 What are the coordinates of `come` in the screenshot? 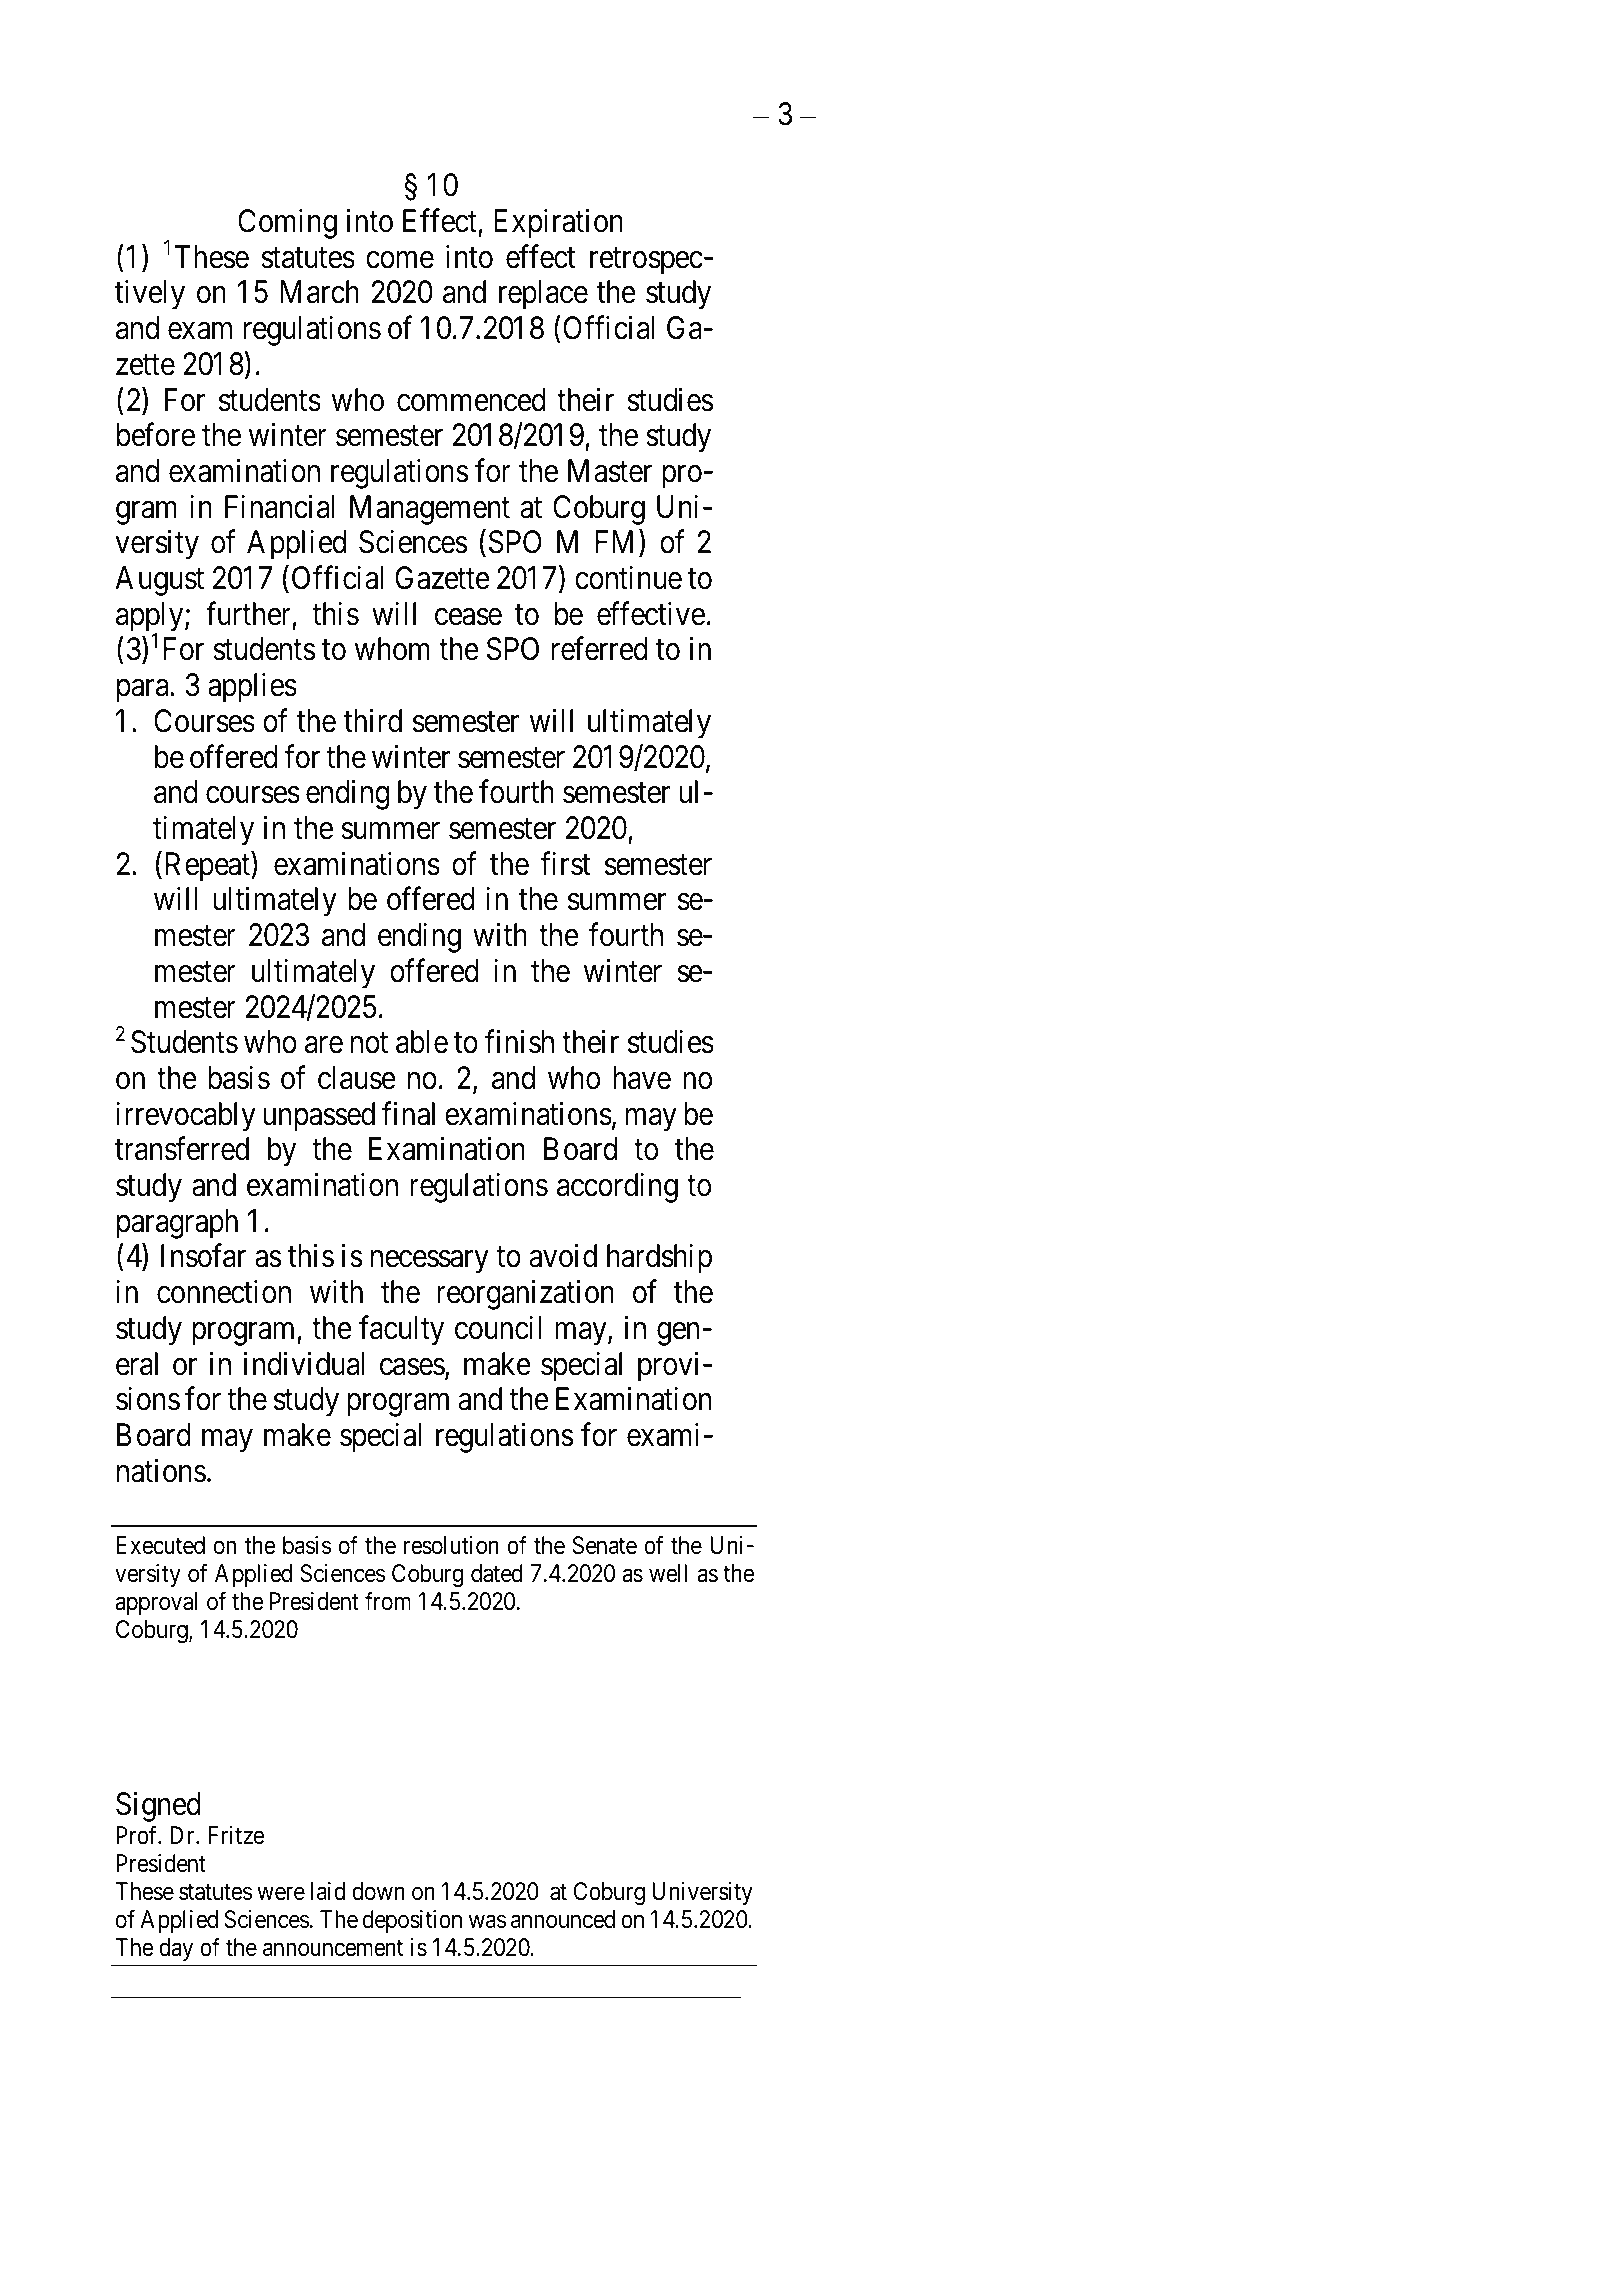 It's located at (400, 260).
